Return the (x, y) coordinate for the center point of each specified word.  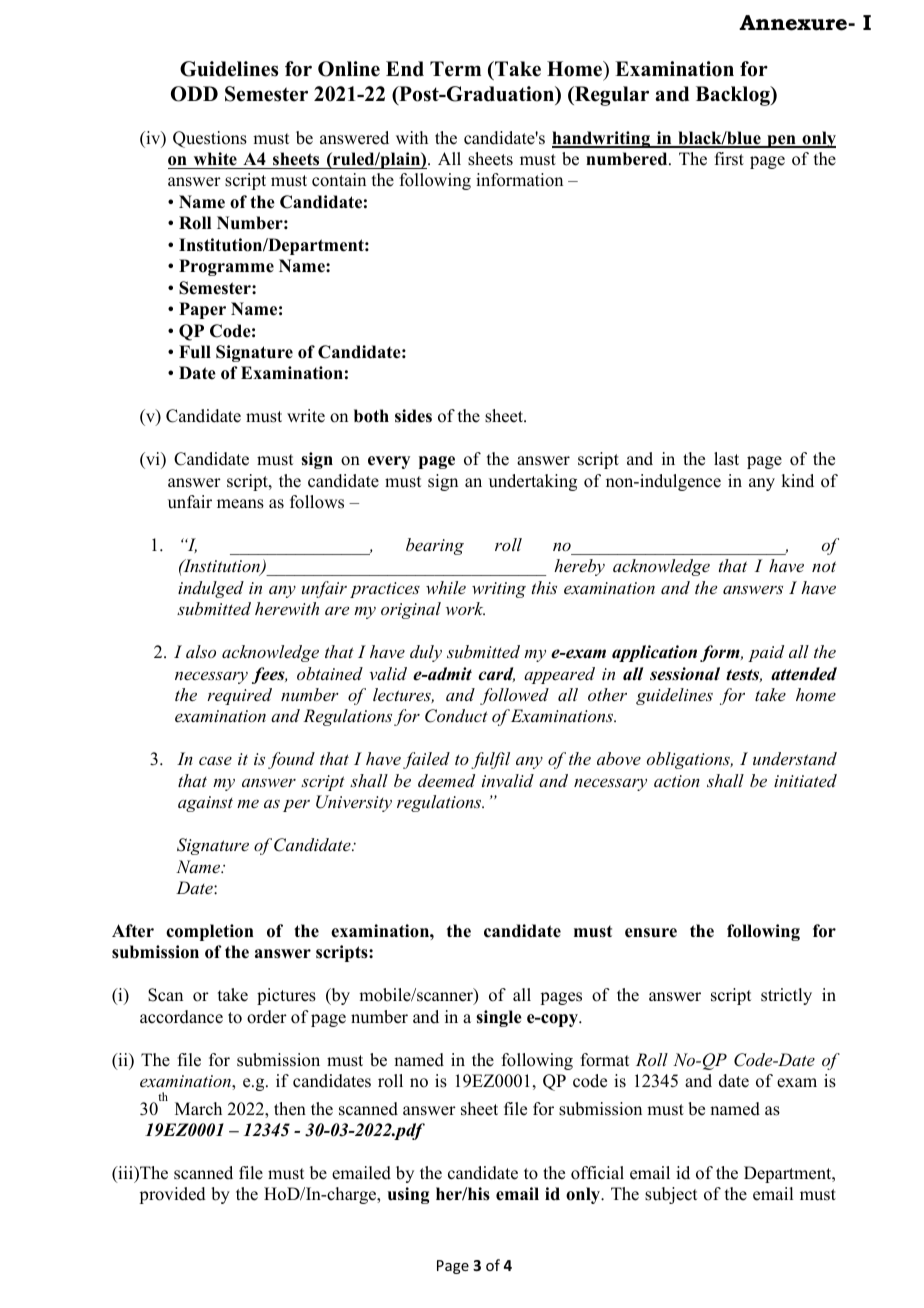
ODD (194, 94)
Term (455, 69)
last (726, 459)
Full (195, 352)
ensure (651, 933)
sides (413, 416)
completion (210, 932)
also (201, 651)
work (465, 608)
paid (766, 653)
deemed (446, 780)
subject (671, 1195)
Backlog (734, 96)
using (408, 1195)
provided (172, 1195)
